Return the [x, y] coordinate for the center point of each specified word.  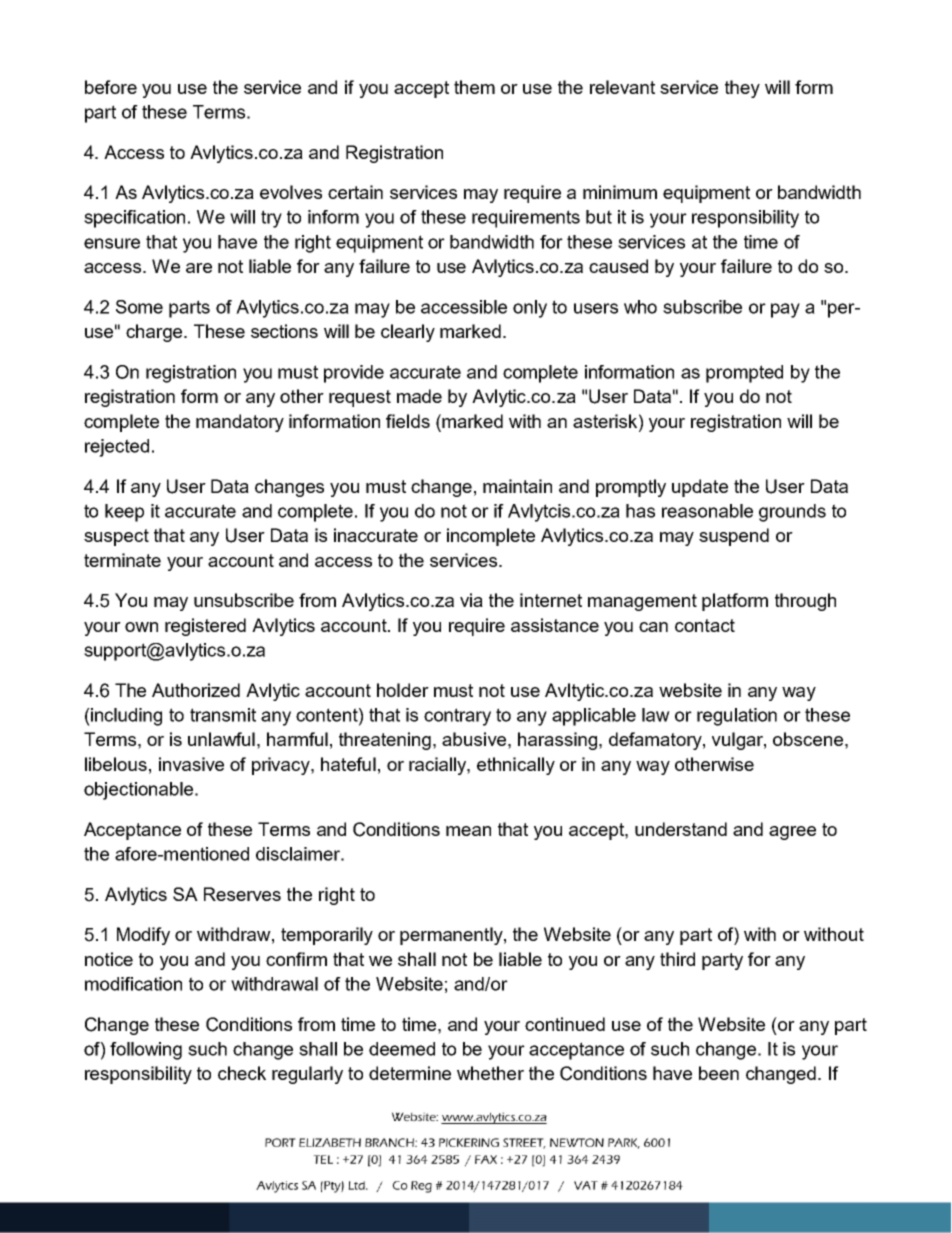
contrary [457, 717]
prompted [744, 374]
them [474, 87]
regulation [737, 717]
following [146, 1051]
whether [490, 1073]
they [742, 89]
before [111, 87]
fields [408, 421]
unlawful [221, 739]
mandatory [240, 423]
